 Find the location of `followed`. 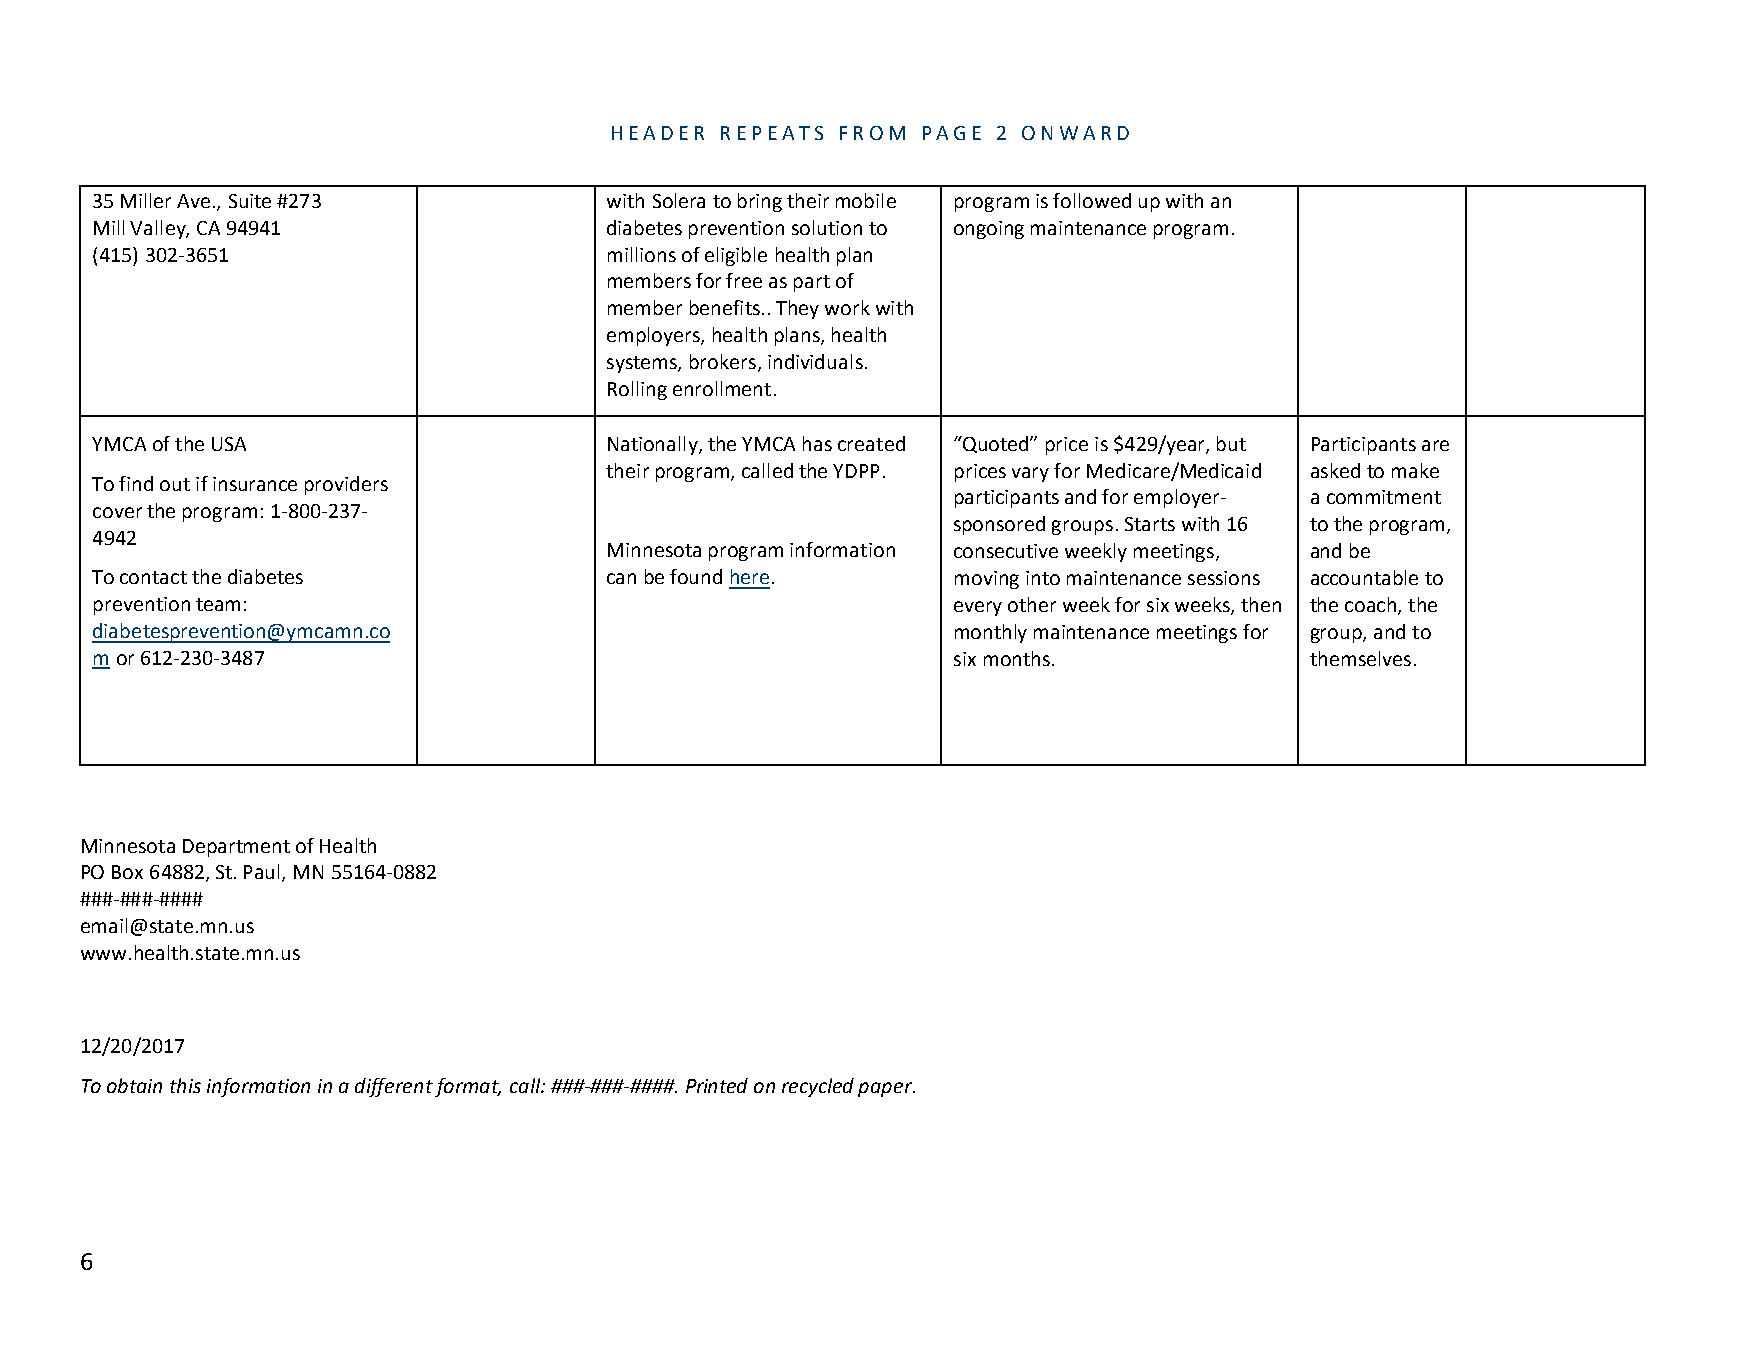

followed is located at coordinates (1092, 200).
